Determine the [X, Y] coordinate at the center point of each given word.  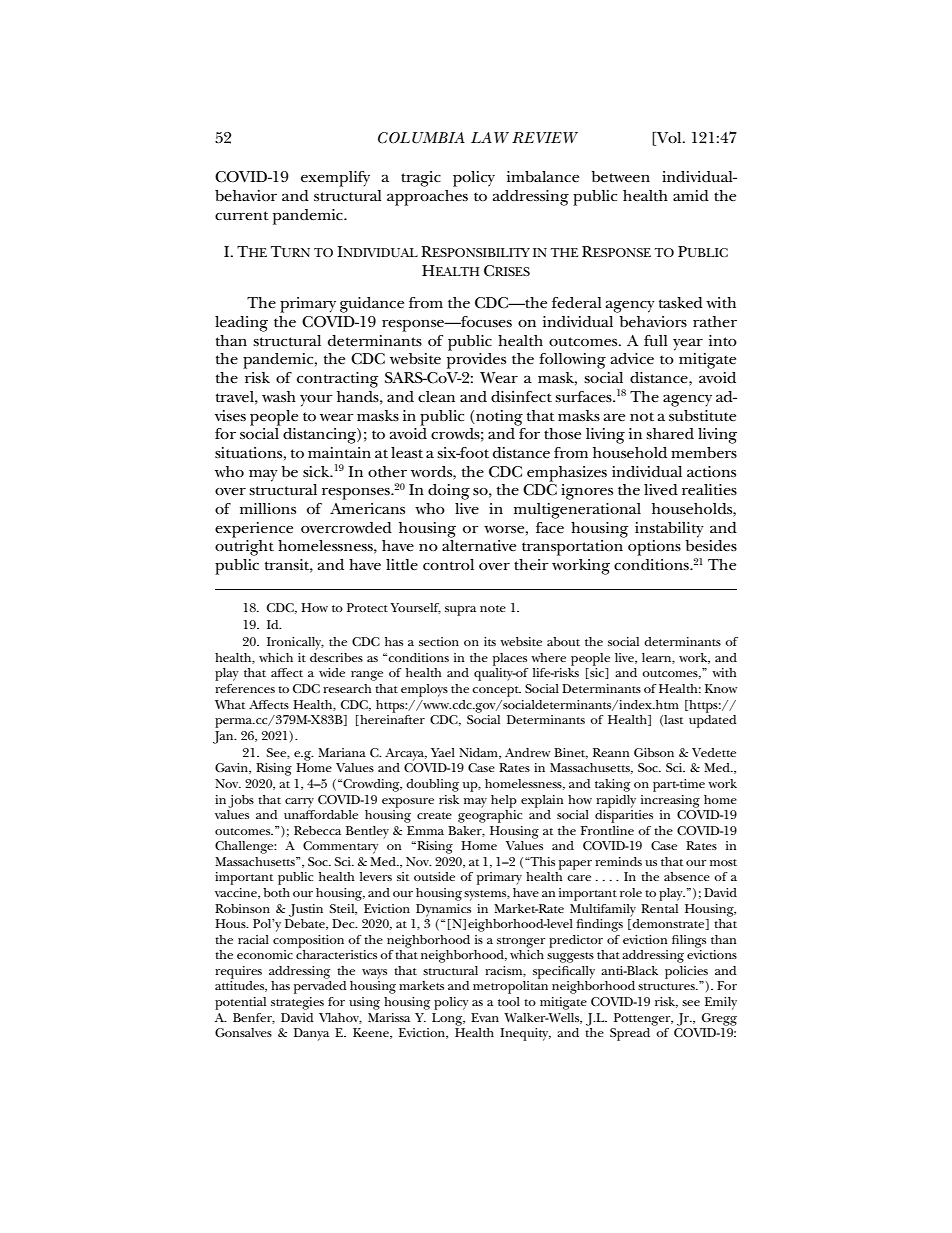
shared [670, 433]
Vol [669, 139]
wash [279, 396]
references [245, 688]
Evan [485, 1017]
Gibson [654, 752]
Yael [443, 752]
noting [498, 418]
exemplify [335, 179]
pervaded [320, 987]
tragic [421, 179]
